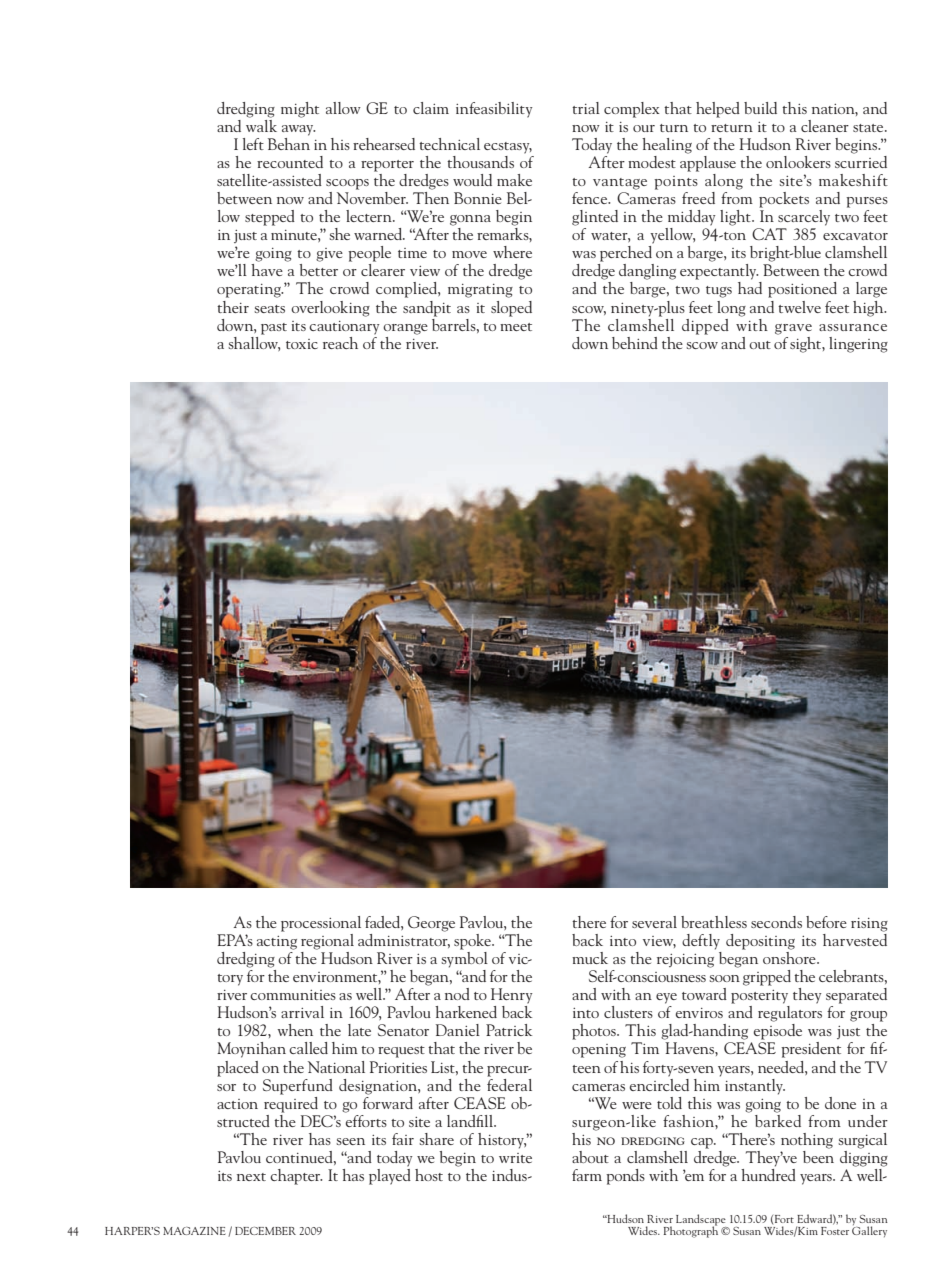 The width and height of the screenshot is (947, 1288). What do you see at coordinates (302, 344) in the screenshot?
I see `toxic` at bounding box center [302, 344].
